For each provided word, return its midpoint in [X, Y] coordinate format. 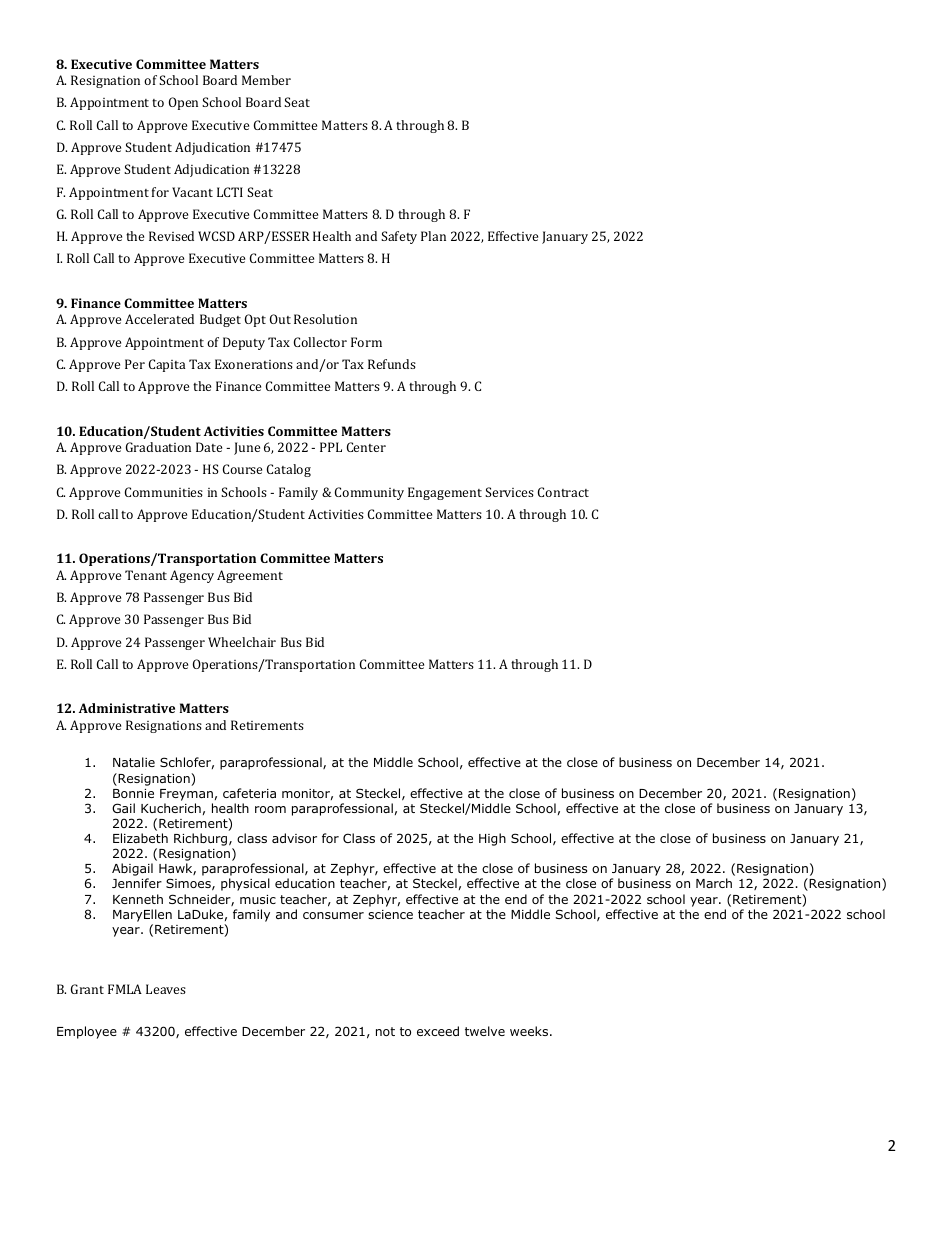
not [385, 1031]
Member [266, 80]
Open [183, 103]
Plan [433, 236]
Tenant [146, 575]
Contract [563, 492]
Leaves [166, 989]
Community [369, 493]
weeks [529, 1031]
